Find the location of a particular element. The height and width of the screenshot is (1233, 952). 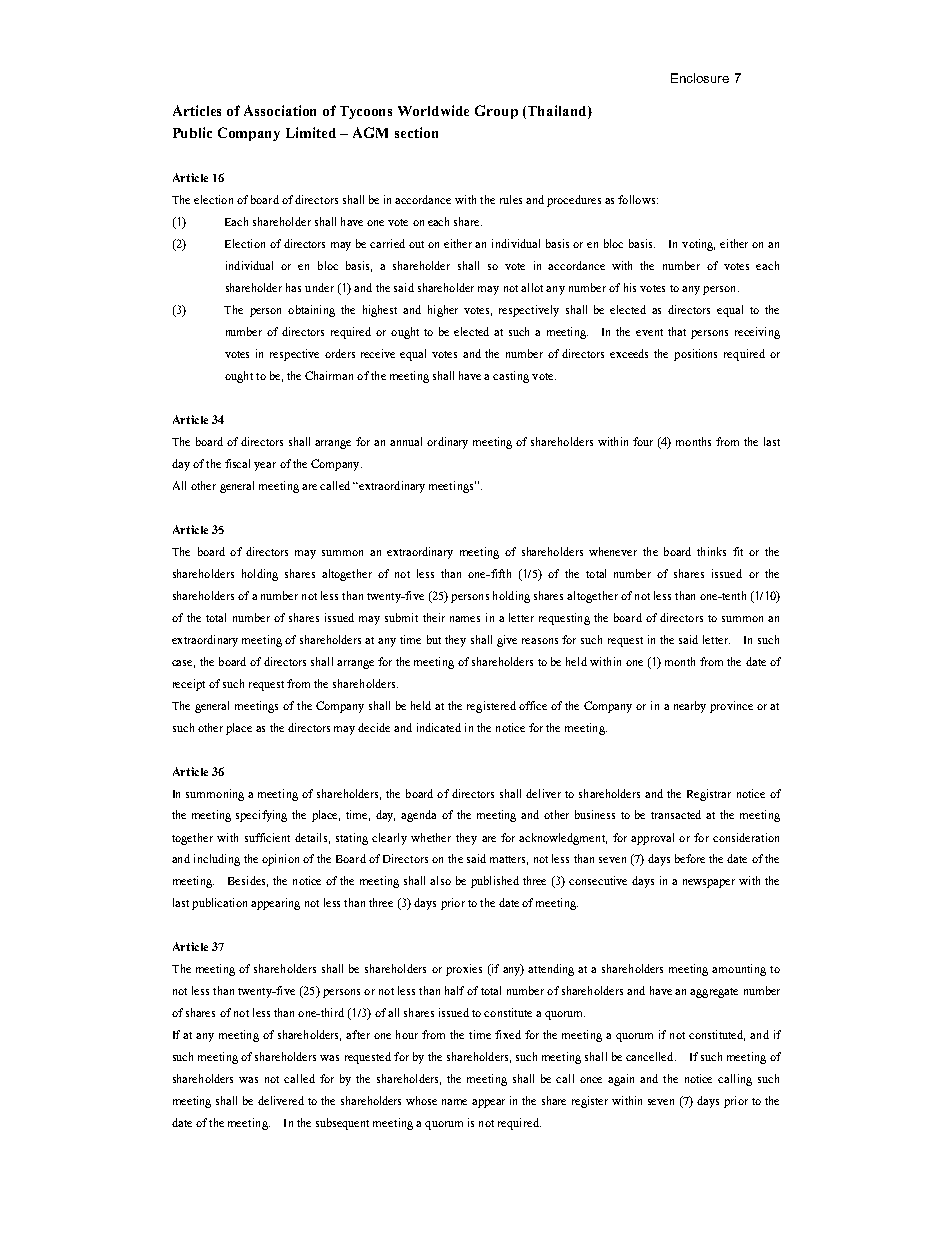

sufficient is located at coordinates (267, 837).
